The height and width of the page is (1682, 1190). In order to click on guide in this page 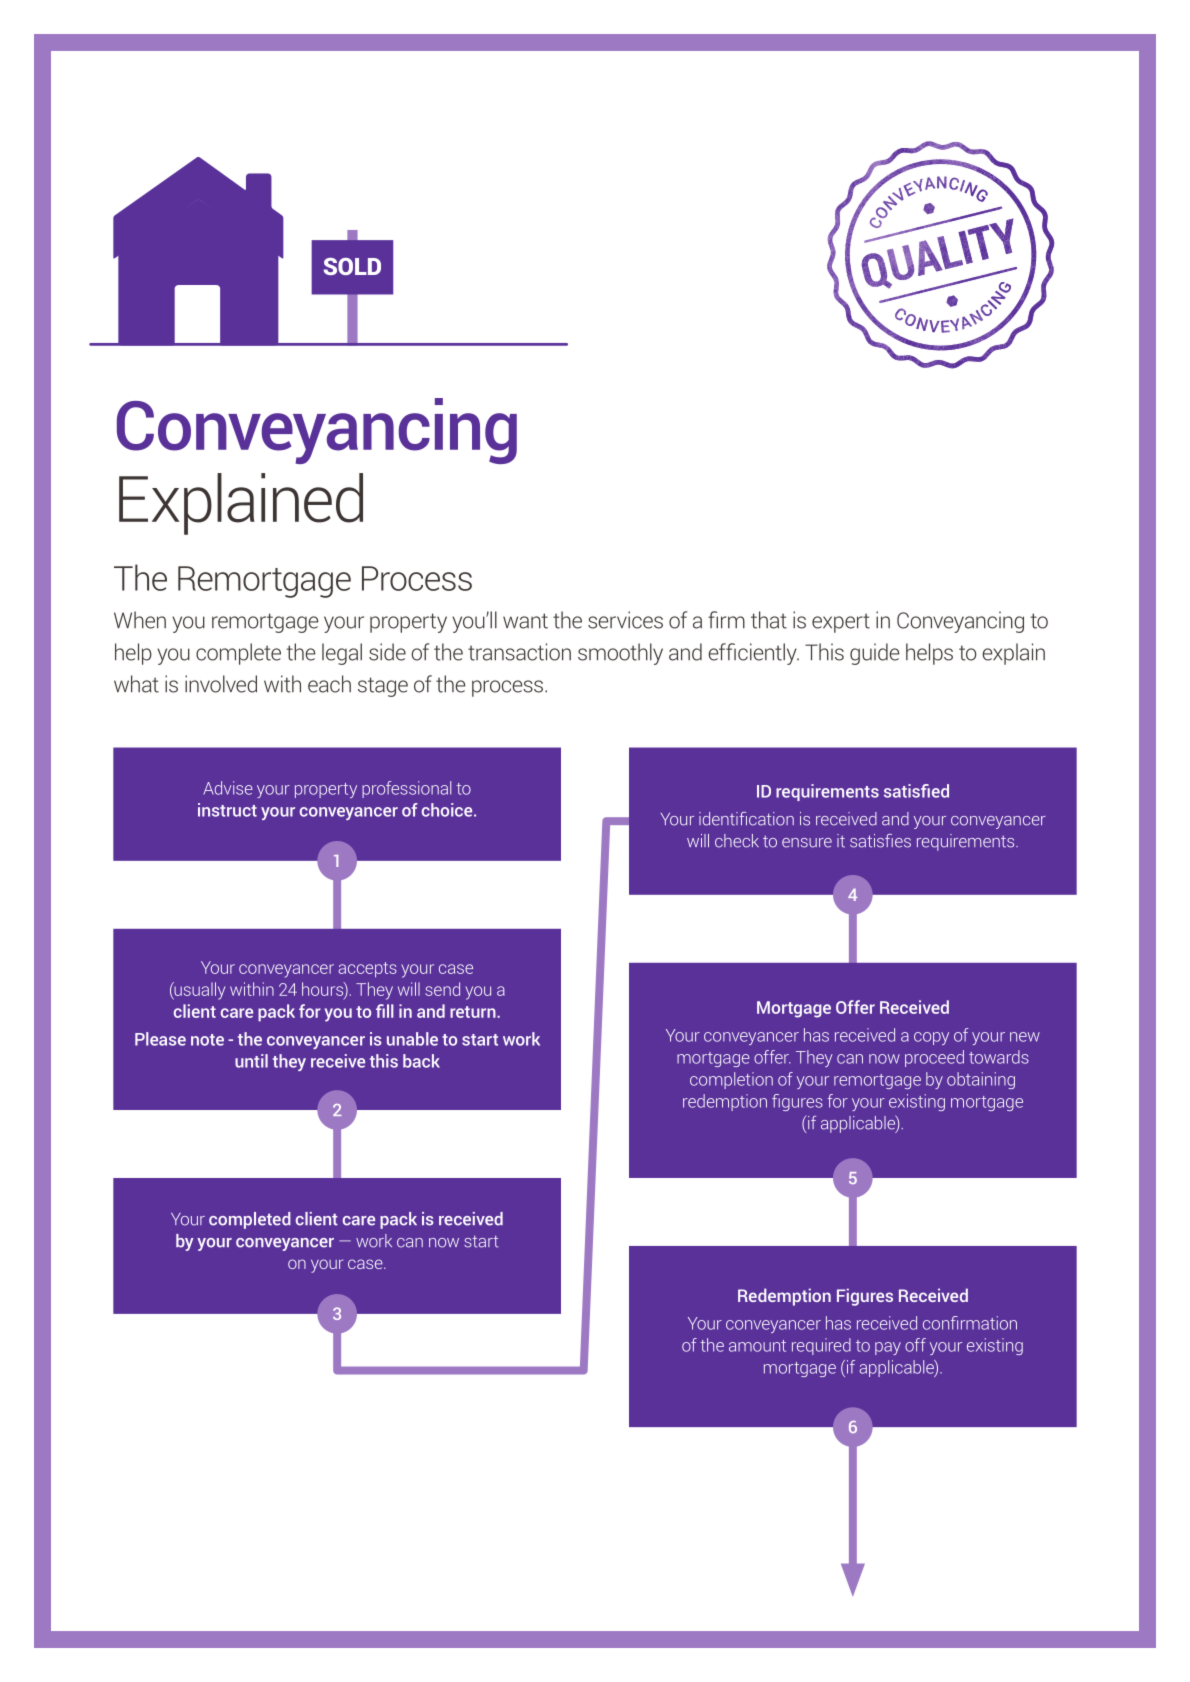, I will do `click(874, 654)`.
